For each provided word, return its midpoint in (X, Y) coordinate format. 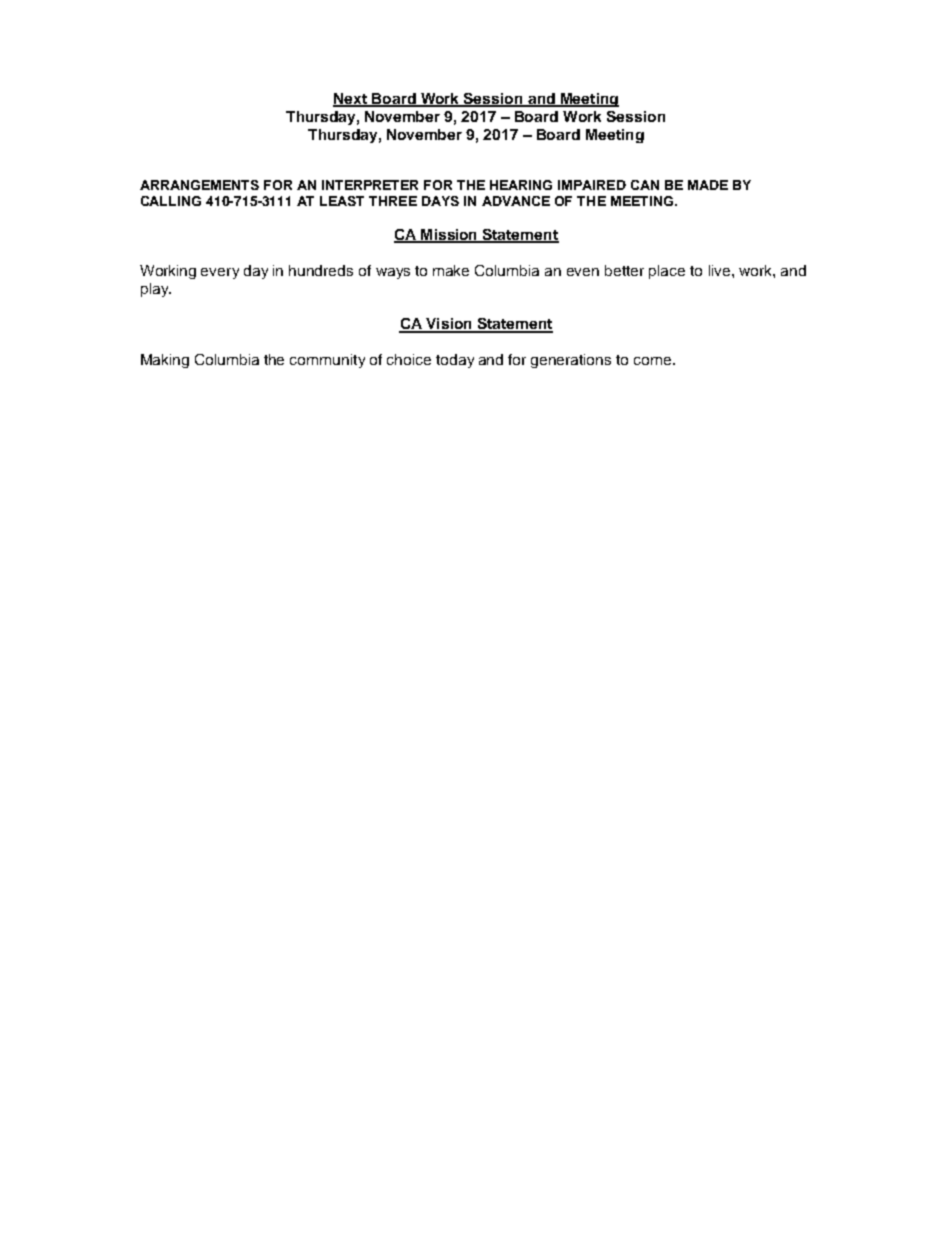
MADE (708, 185)
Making (165, 361)
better (624, 270)
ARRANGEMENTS (199, 185)
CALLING (171, 201)
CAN (645, 185)
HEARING (521, 185)
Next (351, 100)
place (667, 272)
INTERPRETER (370, 185)
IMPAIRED (592, 185)
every (220, 273)
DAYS (440, 201)
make (451, 270)
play (156, 290)
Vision (449, 325)
